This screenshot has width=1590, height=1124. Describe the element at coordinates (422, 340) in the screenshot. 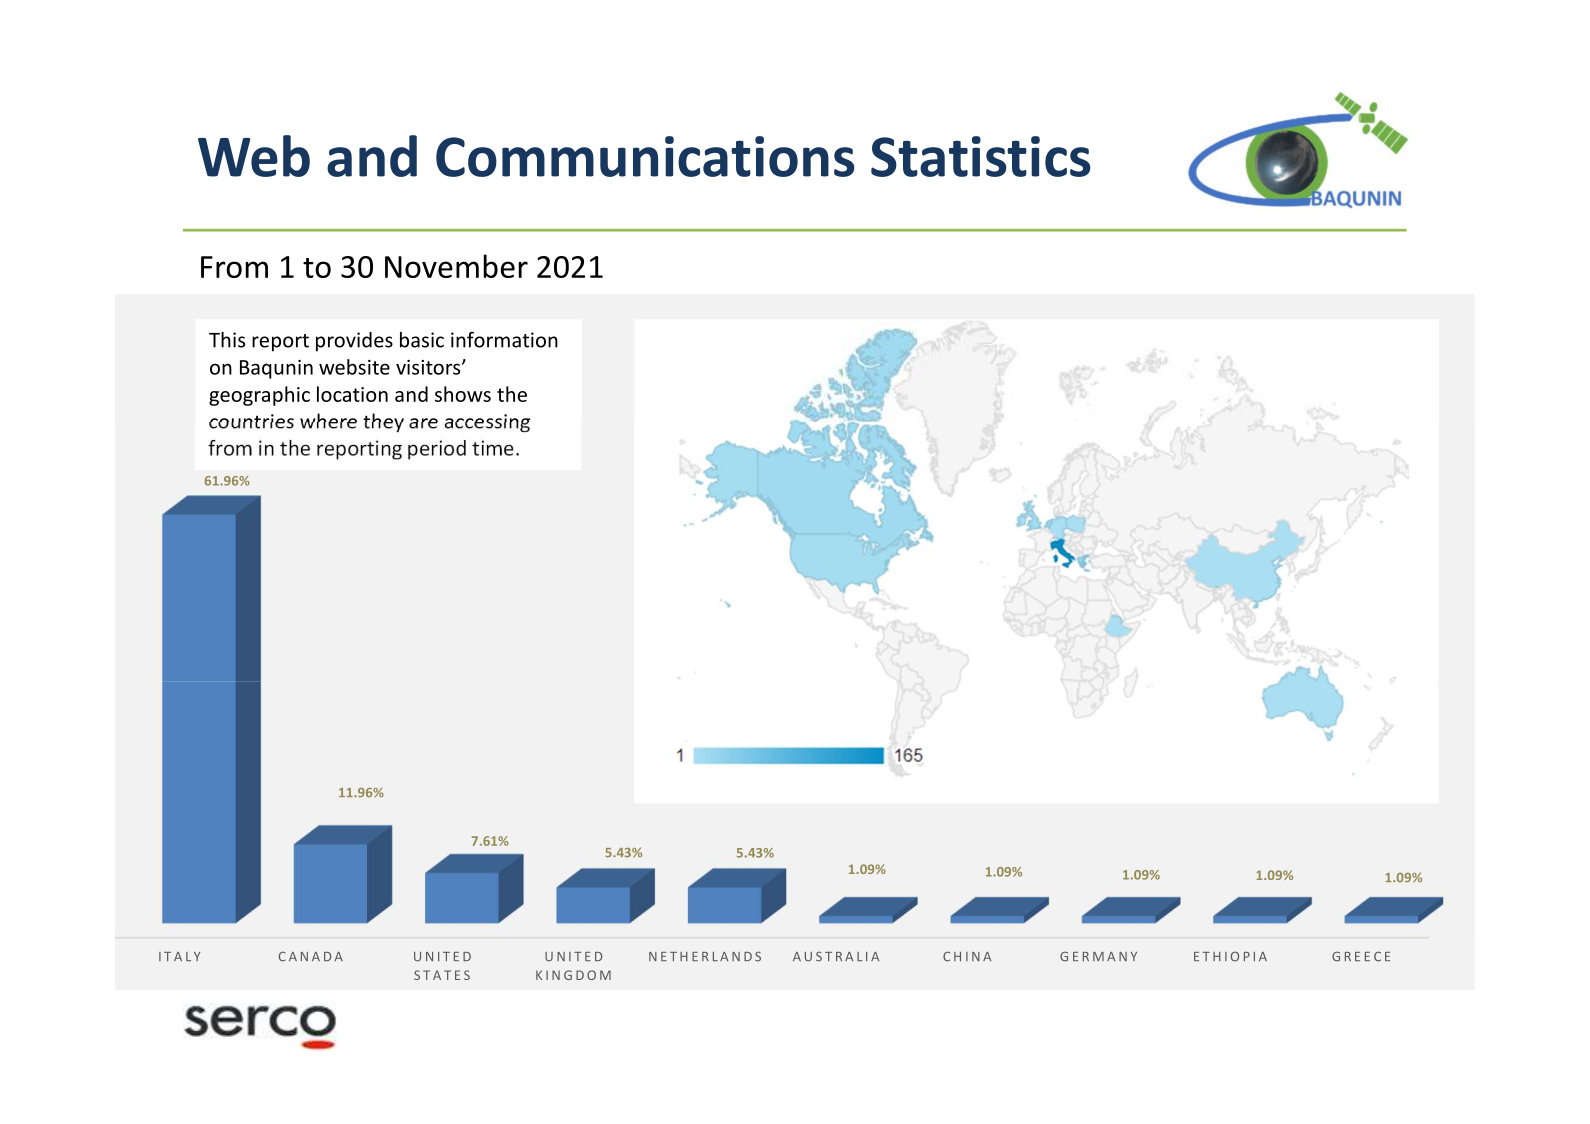

I see `basic` at that location.
